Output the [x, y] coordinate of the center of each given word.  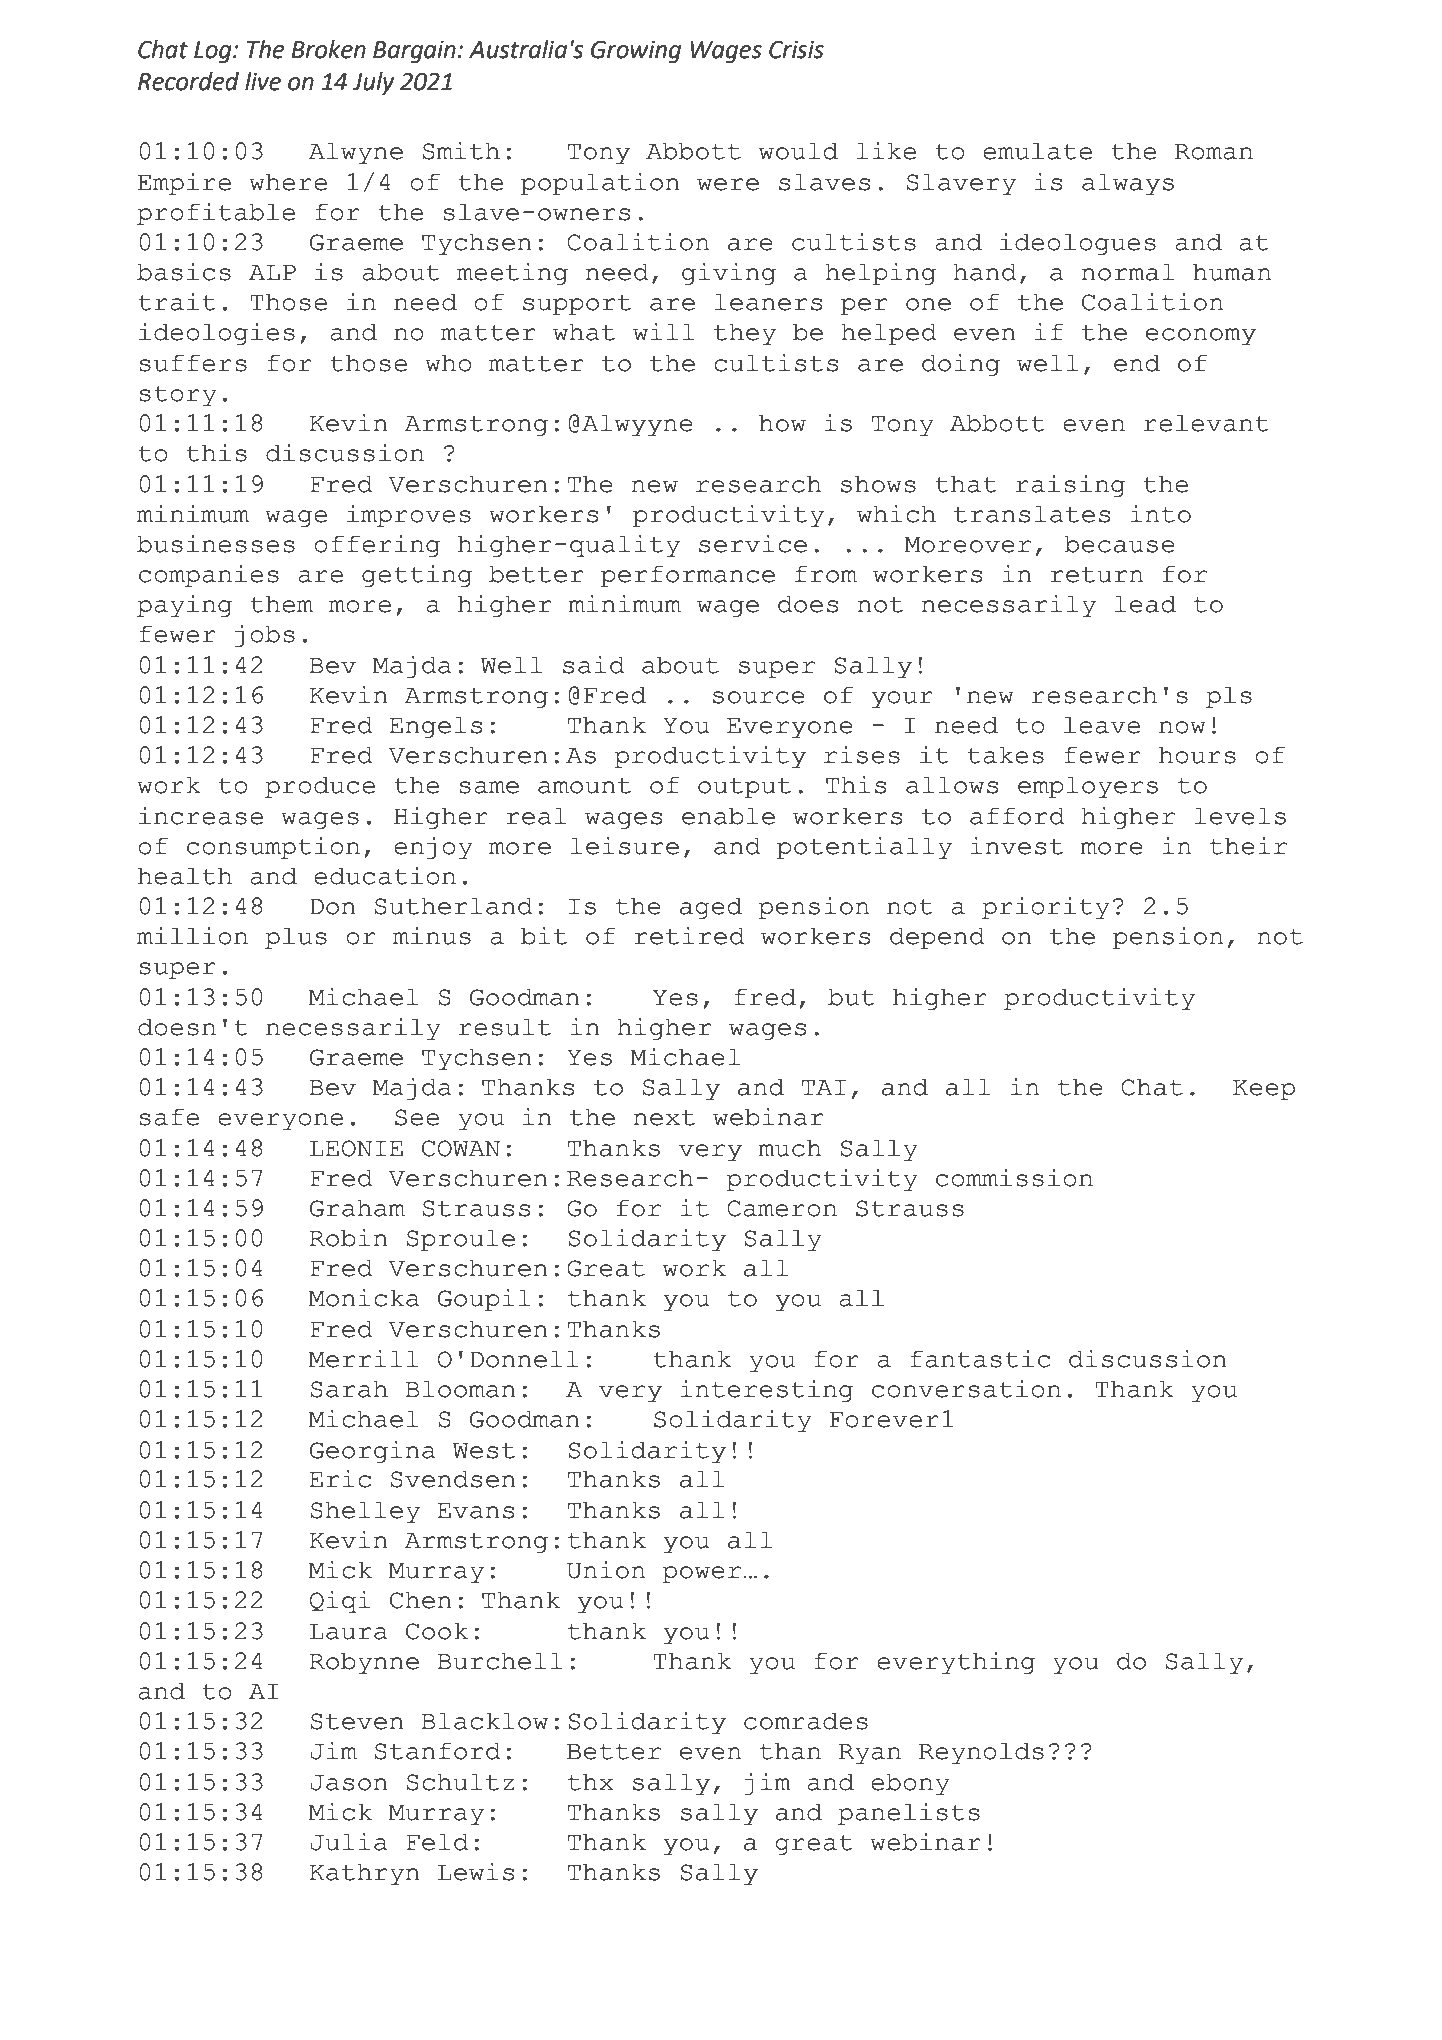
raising [1070, 486]
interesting [766, 1391]
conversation [966, 1389]
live [263, 81]
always [1128, 184]
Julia [349, 1842]
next [664, 1118]
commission [1014, 1178]
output [744, 788]
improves [409, 516]
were [728, 184]
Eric [340, 1479]
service [753, 544]
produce [320, 787]
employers [1088, 787]
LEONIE [356, 1148]
